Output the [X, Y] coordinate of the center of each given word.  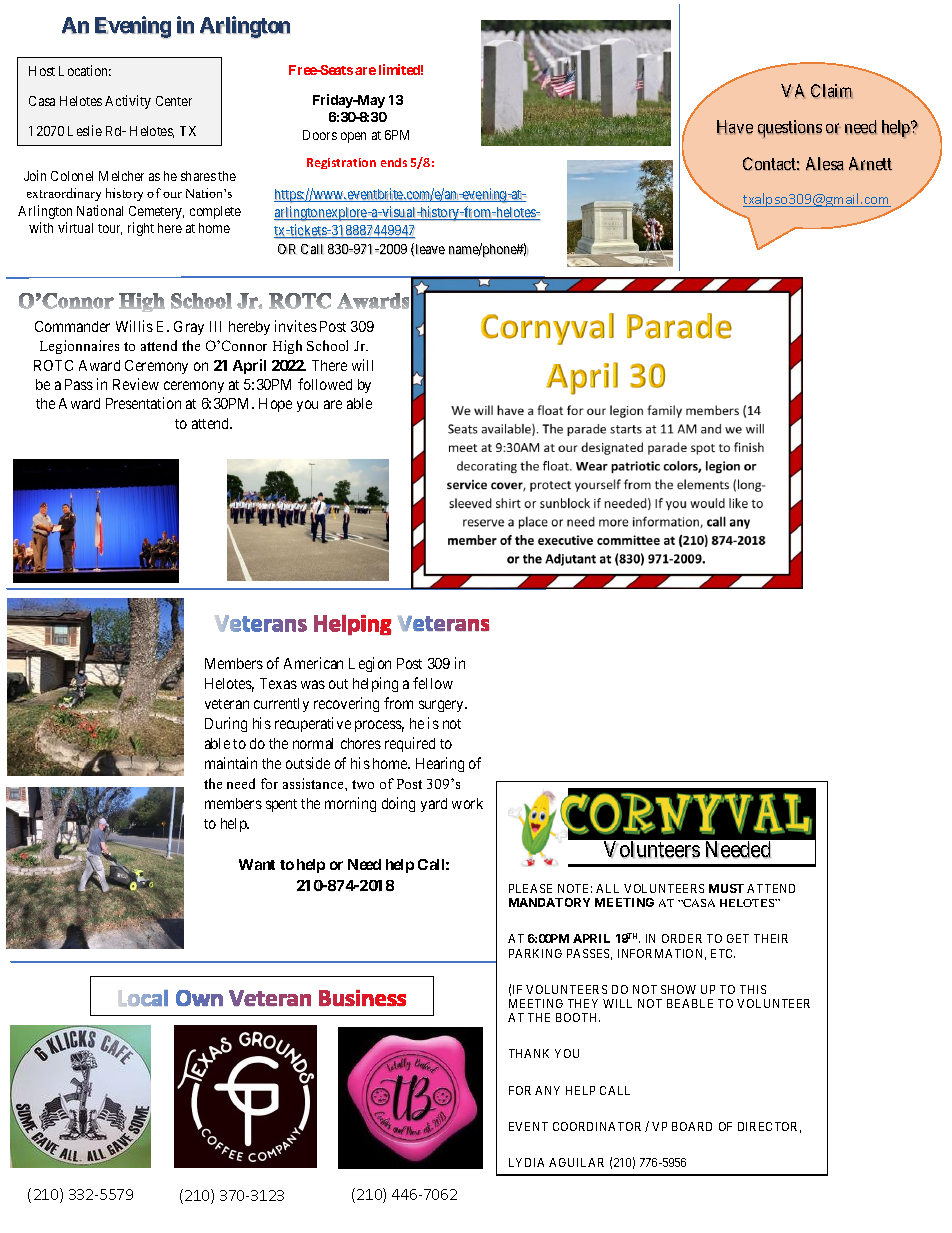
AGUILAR [576, 1162]
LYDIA [526, 1162]
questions [790, 129]
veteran [227, 704]
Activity [128, 102]
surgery [443, 706]
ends [394, 162]
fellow [433, 683]
